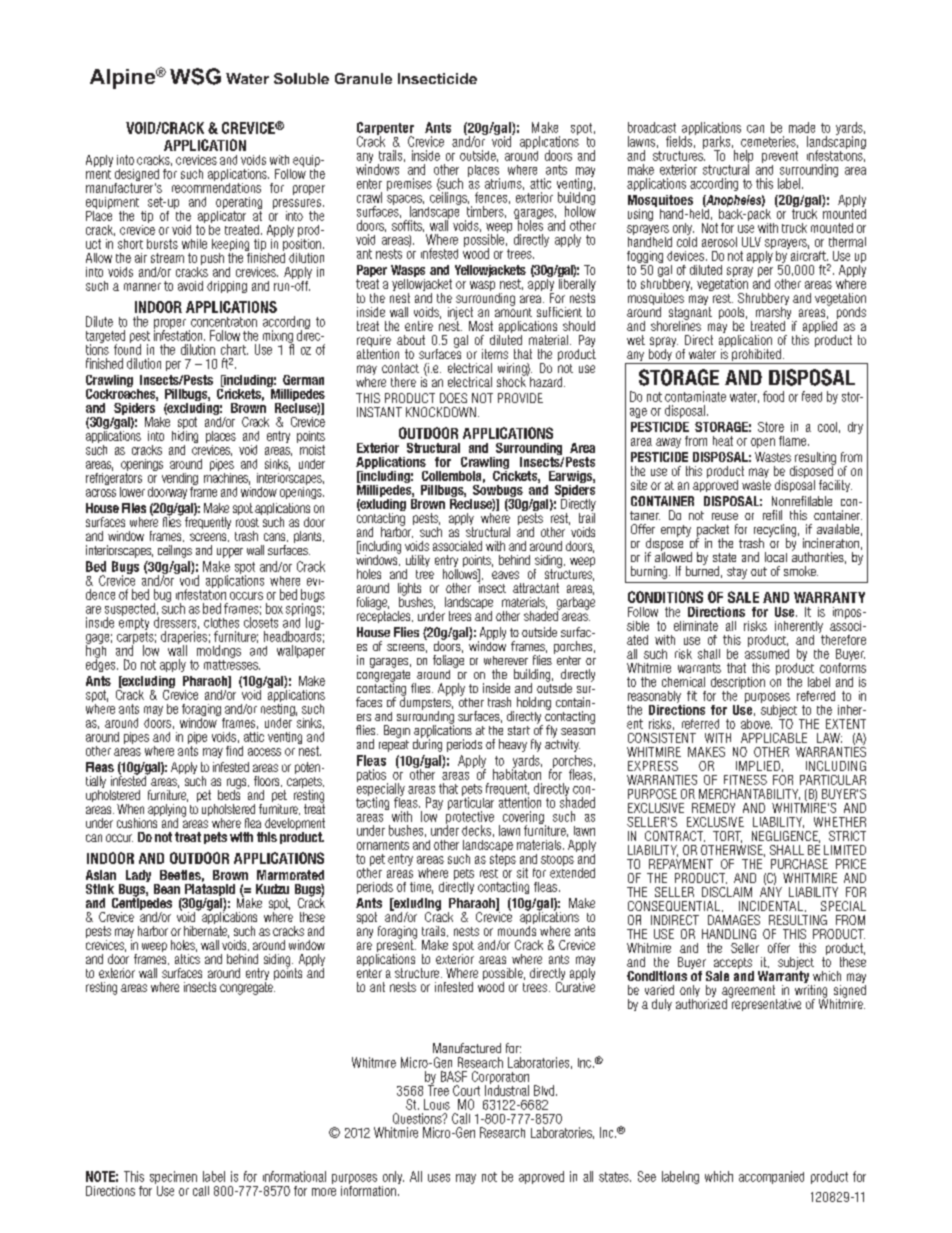 The image size is (952, 1233). What do you see at coordinates (363, 78) in the screenshot?
I see `Granule` at bounding box center [363, 78].
